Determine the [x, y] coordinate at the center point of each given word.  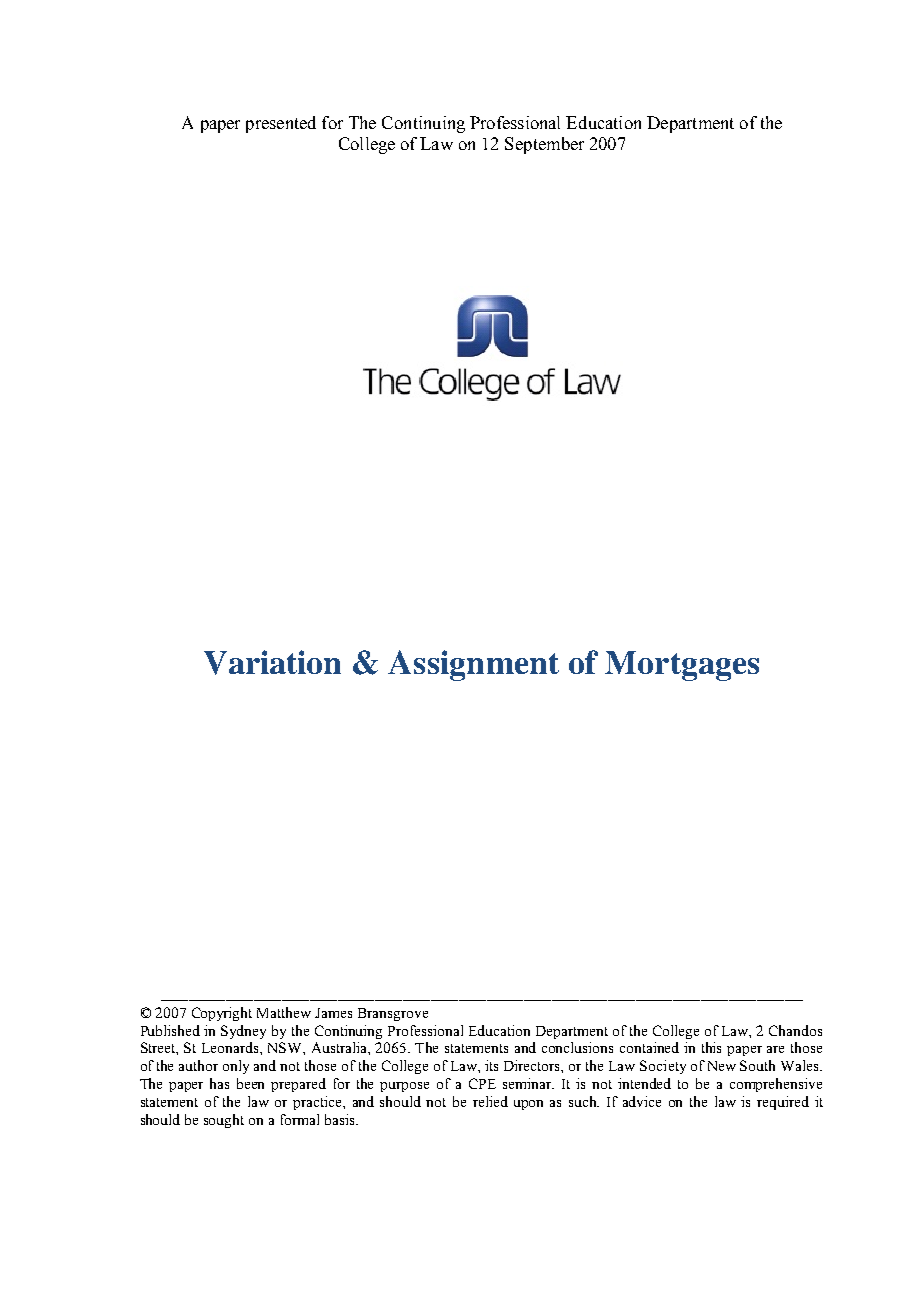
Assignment [473, 665]
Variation [272, 662]
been [250, 1083]
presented [281, 124]
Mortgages [682, 666]
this [711, 1047]
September [544, 145]
